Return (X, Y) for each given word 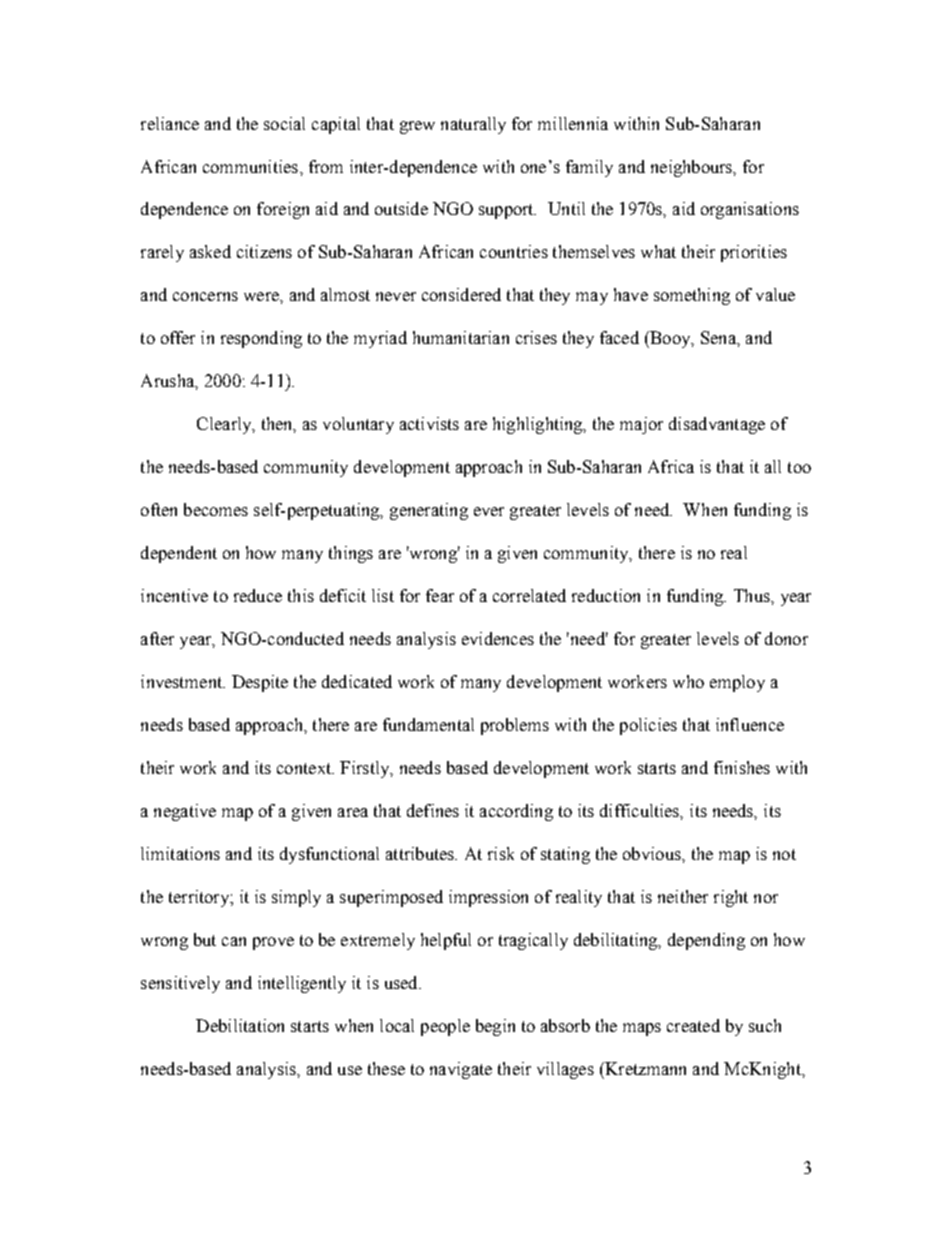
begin (495, 1027)
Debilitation (240, 1025)
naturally (473, 125)
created (693, 1025)
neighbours (693, 168)
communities (250, 166)
